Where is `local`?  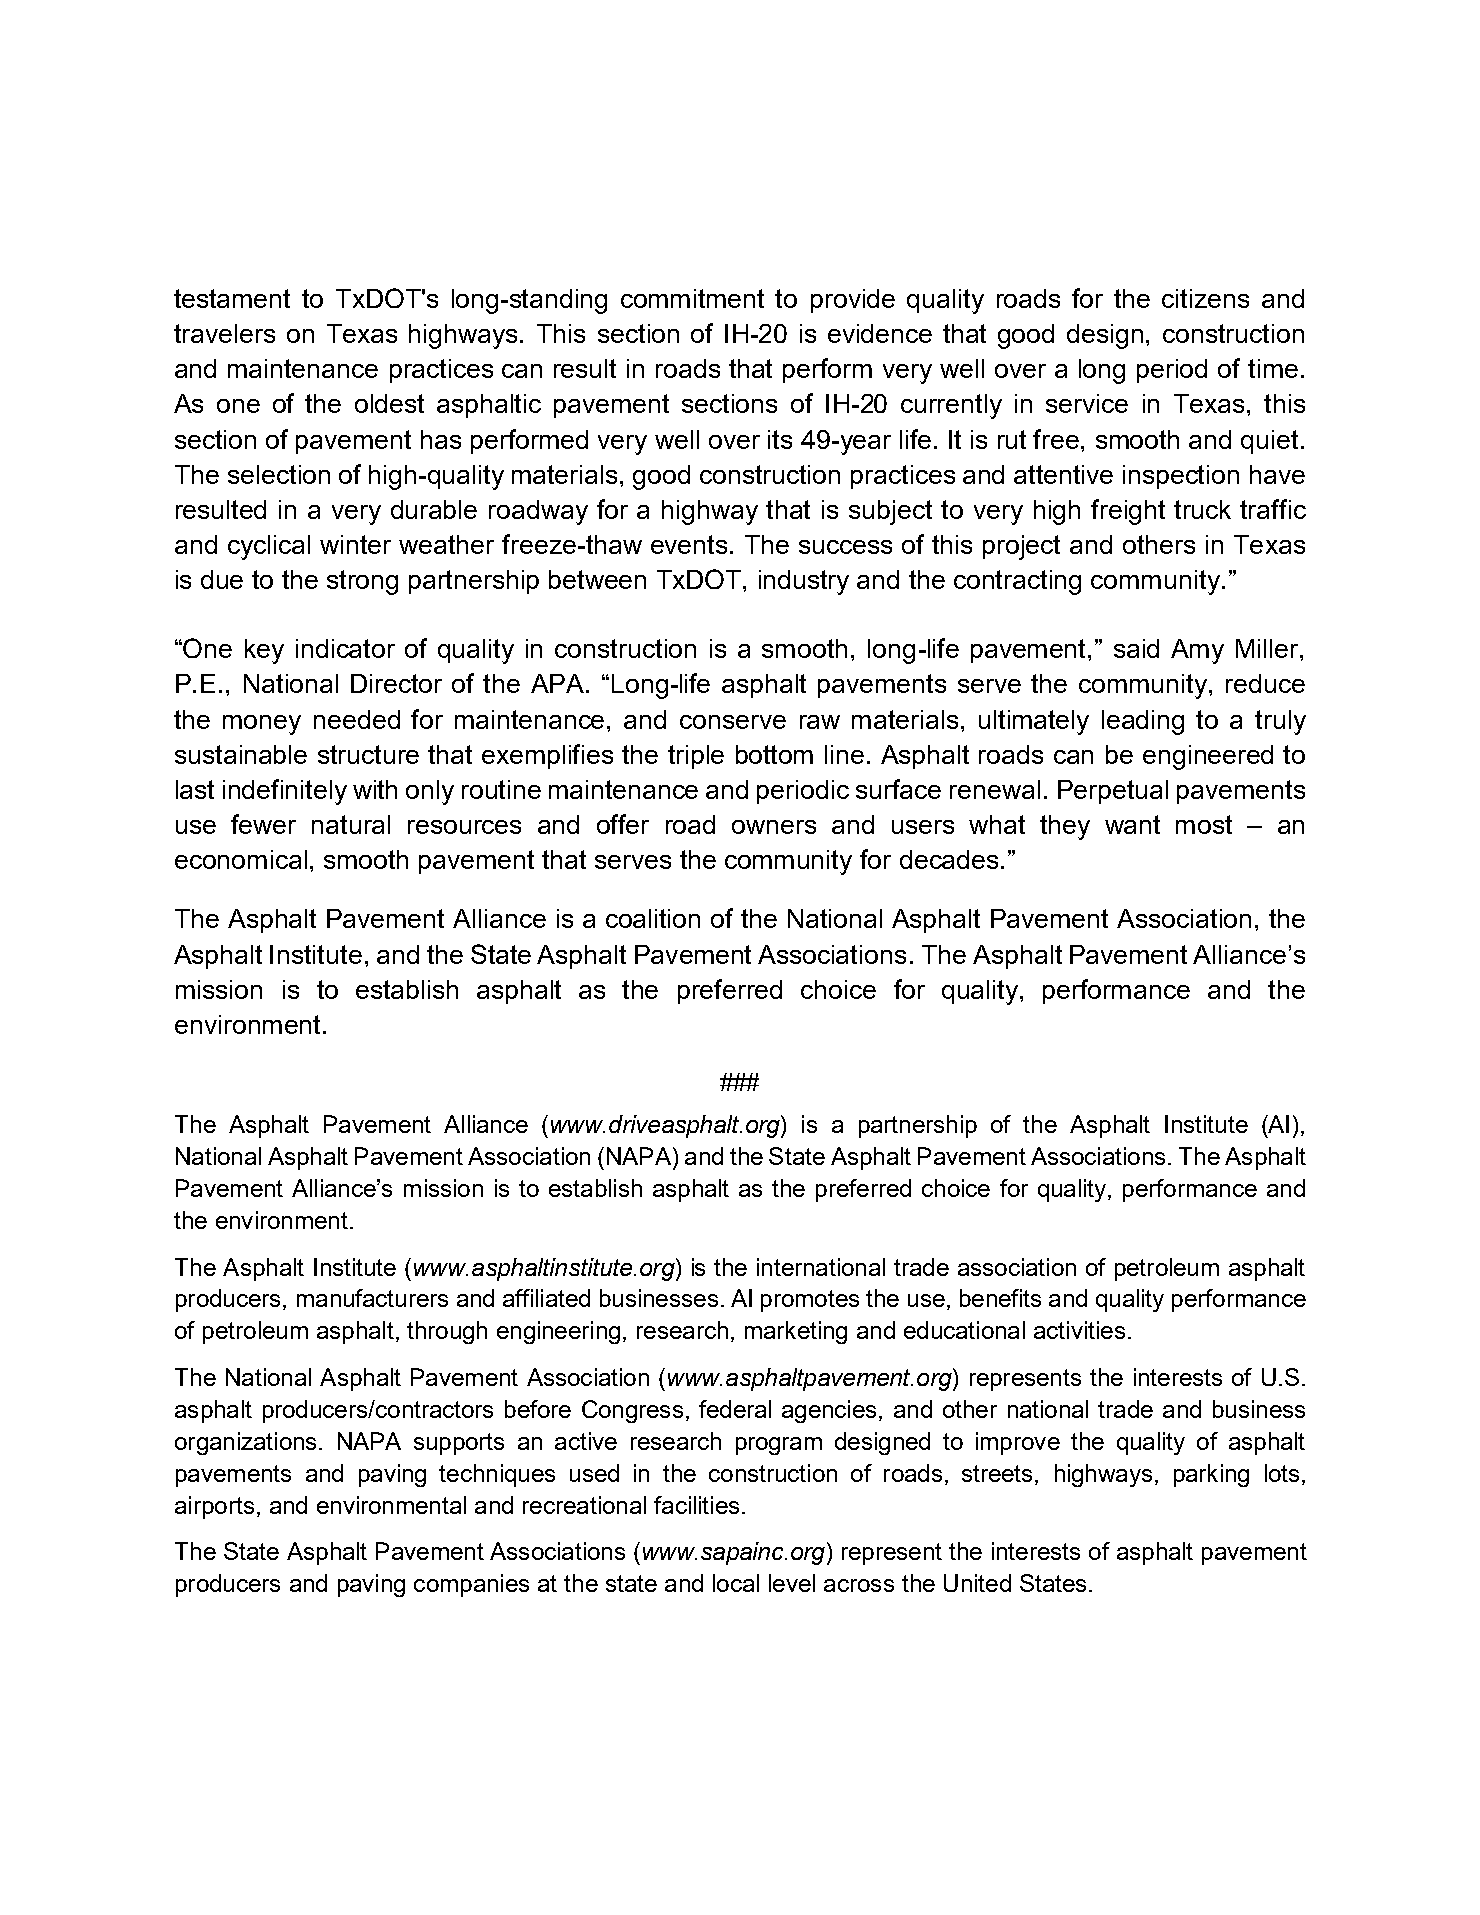 local is located at coordinates (736, 1583).
